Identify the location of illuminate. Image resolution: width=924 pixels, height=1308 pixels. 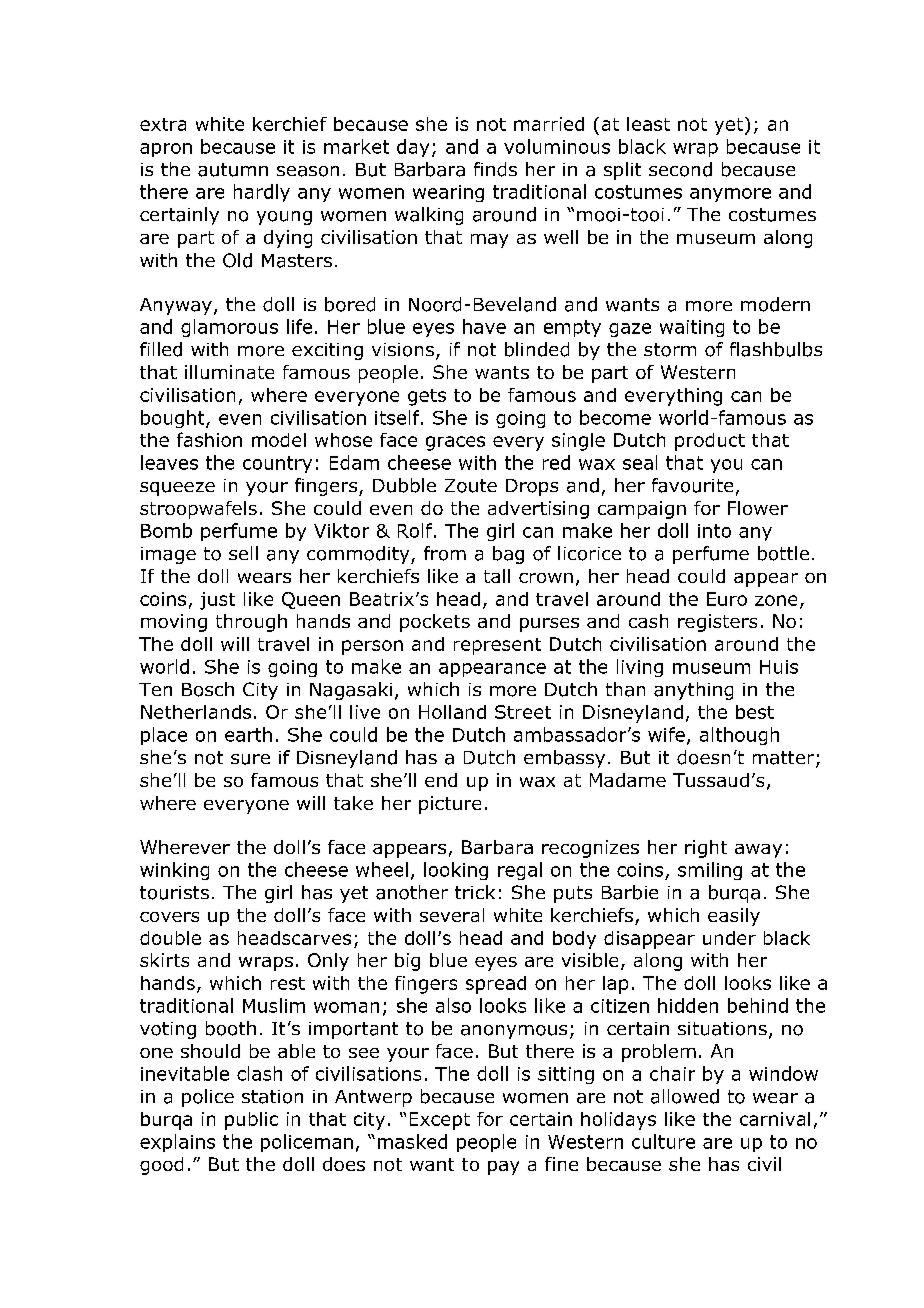
(229, 372).
